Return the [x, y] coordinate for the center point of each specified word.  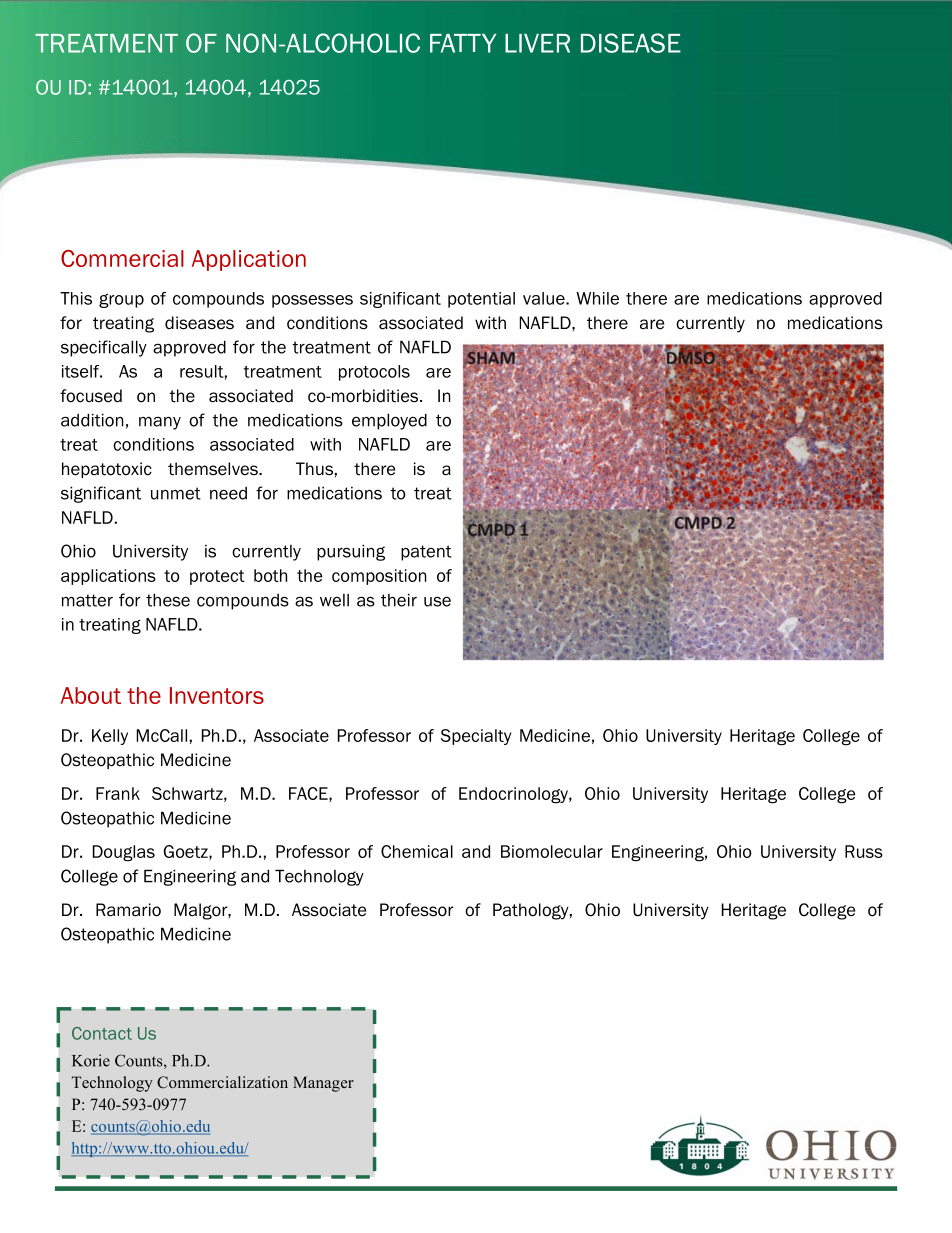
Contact [102, 1033]
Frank [118, 793]
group [121, 301]
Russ [864, 851]
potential [481, 300]
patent [426, 553]
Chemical [417, 851]
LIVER [537, 43]
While [597, 298]
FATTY [463, 43]
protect [217, 577]
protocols [374, 373]
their [399, 600]
